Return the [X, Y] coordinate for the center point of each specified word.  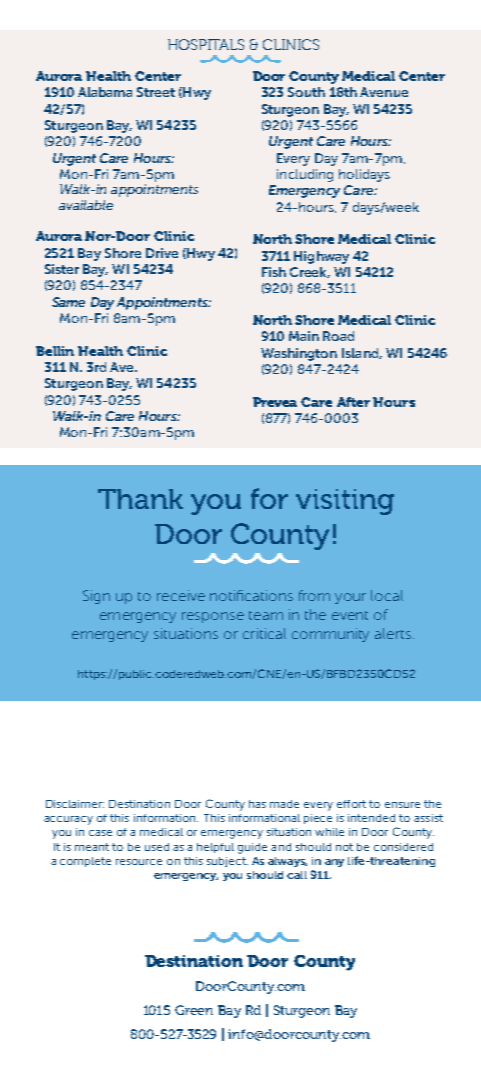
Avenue [384, 92]
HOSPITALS [206, 44]
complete [85, 862]
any [334, 863]
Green [194, 1010]
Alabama [105, 92]
